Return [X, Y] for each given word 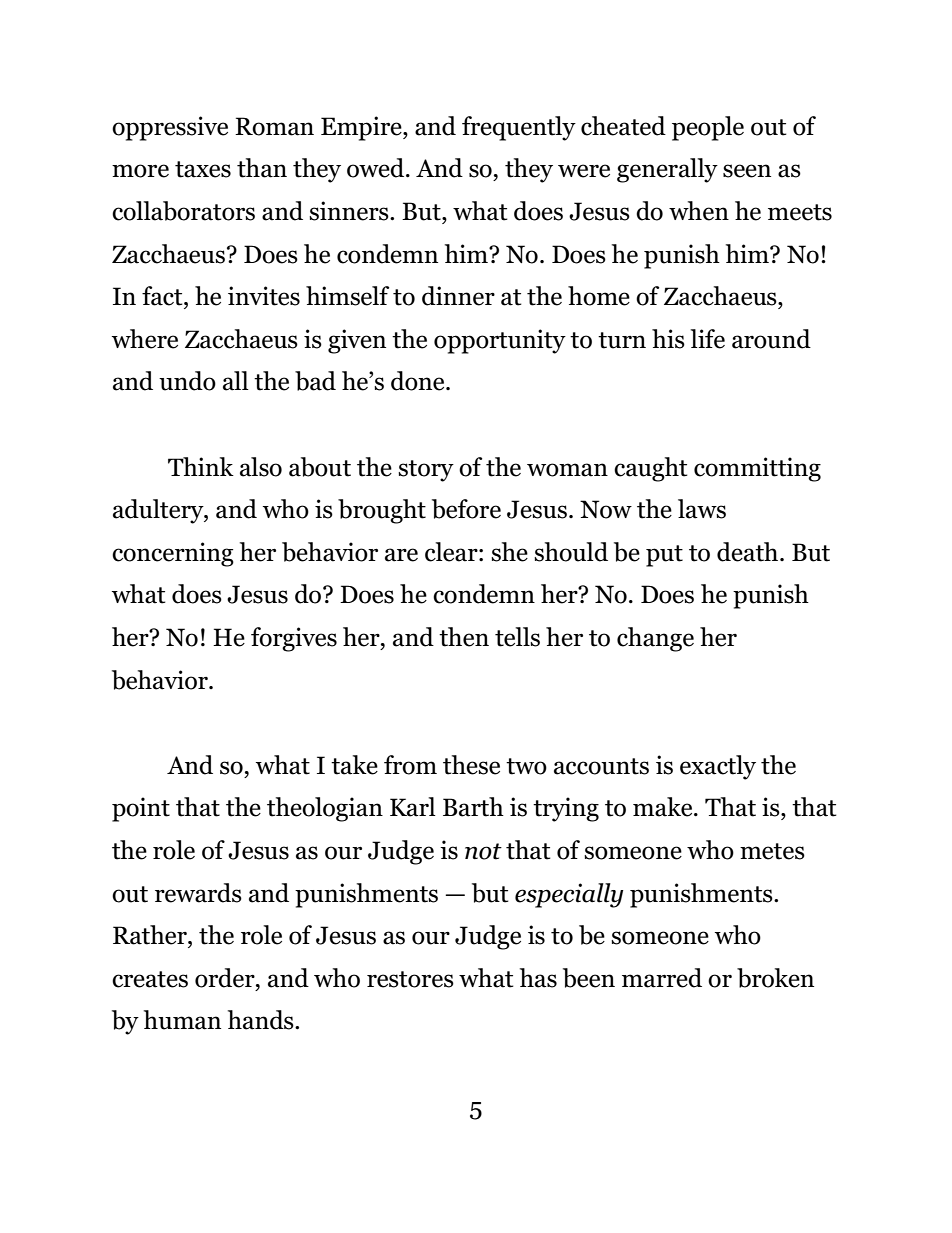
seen [747, 171]
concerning [173, 554]
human [182, 1020]
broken [775, 978]
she [509, 552]
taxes [203, 169]
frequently [519, 128]
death [749, 552]
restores [410, 979]
